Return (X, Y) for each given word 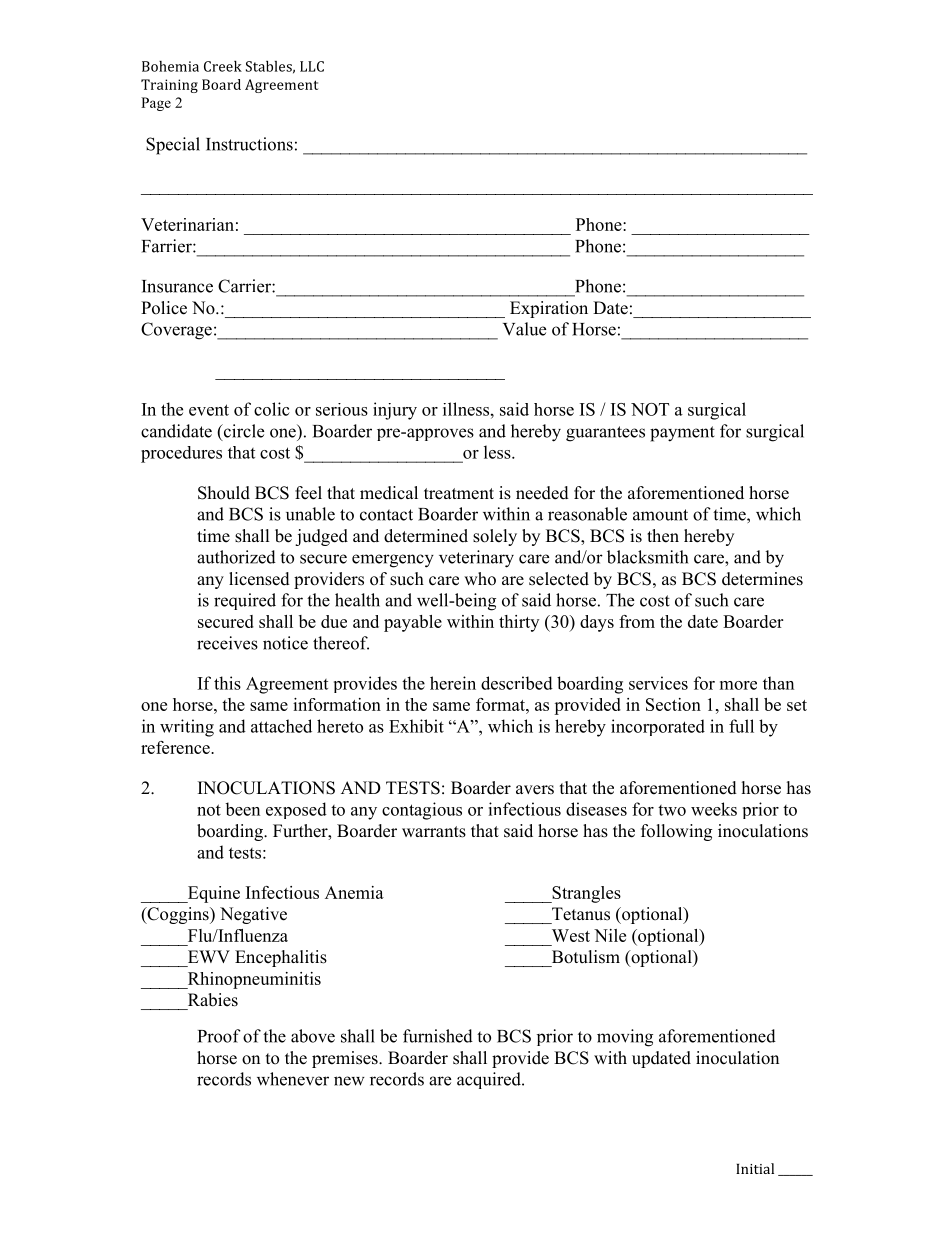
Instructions (249, 144)
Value (524, 329)
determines (762, 579)
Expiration (549, 309)
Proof (219, 1036)
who (480, 579)
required (245, 601)
